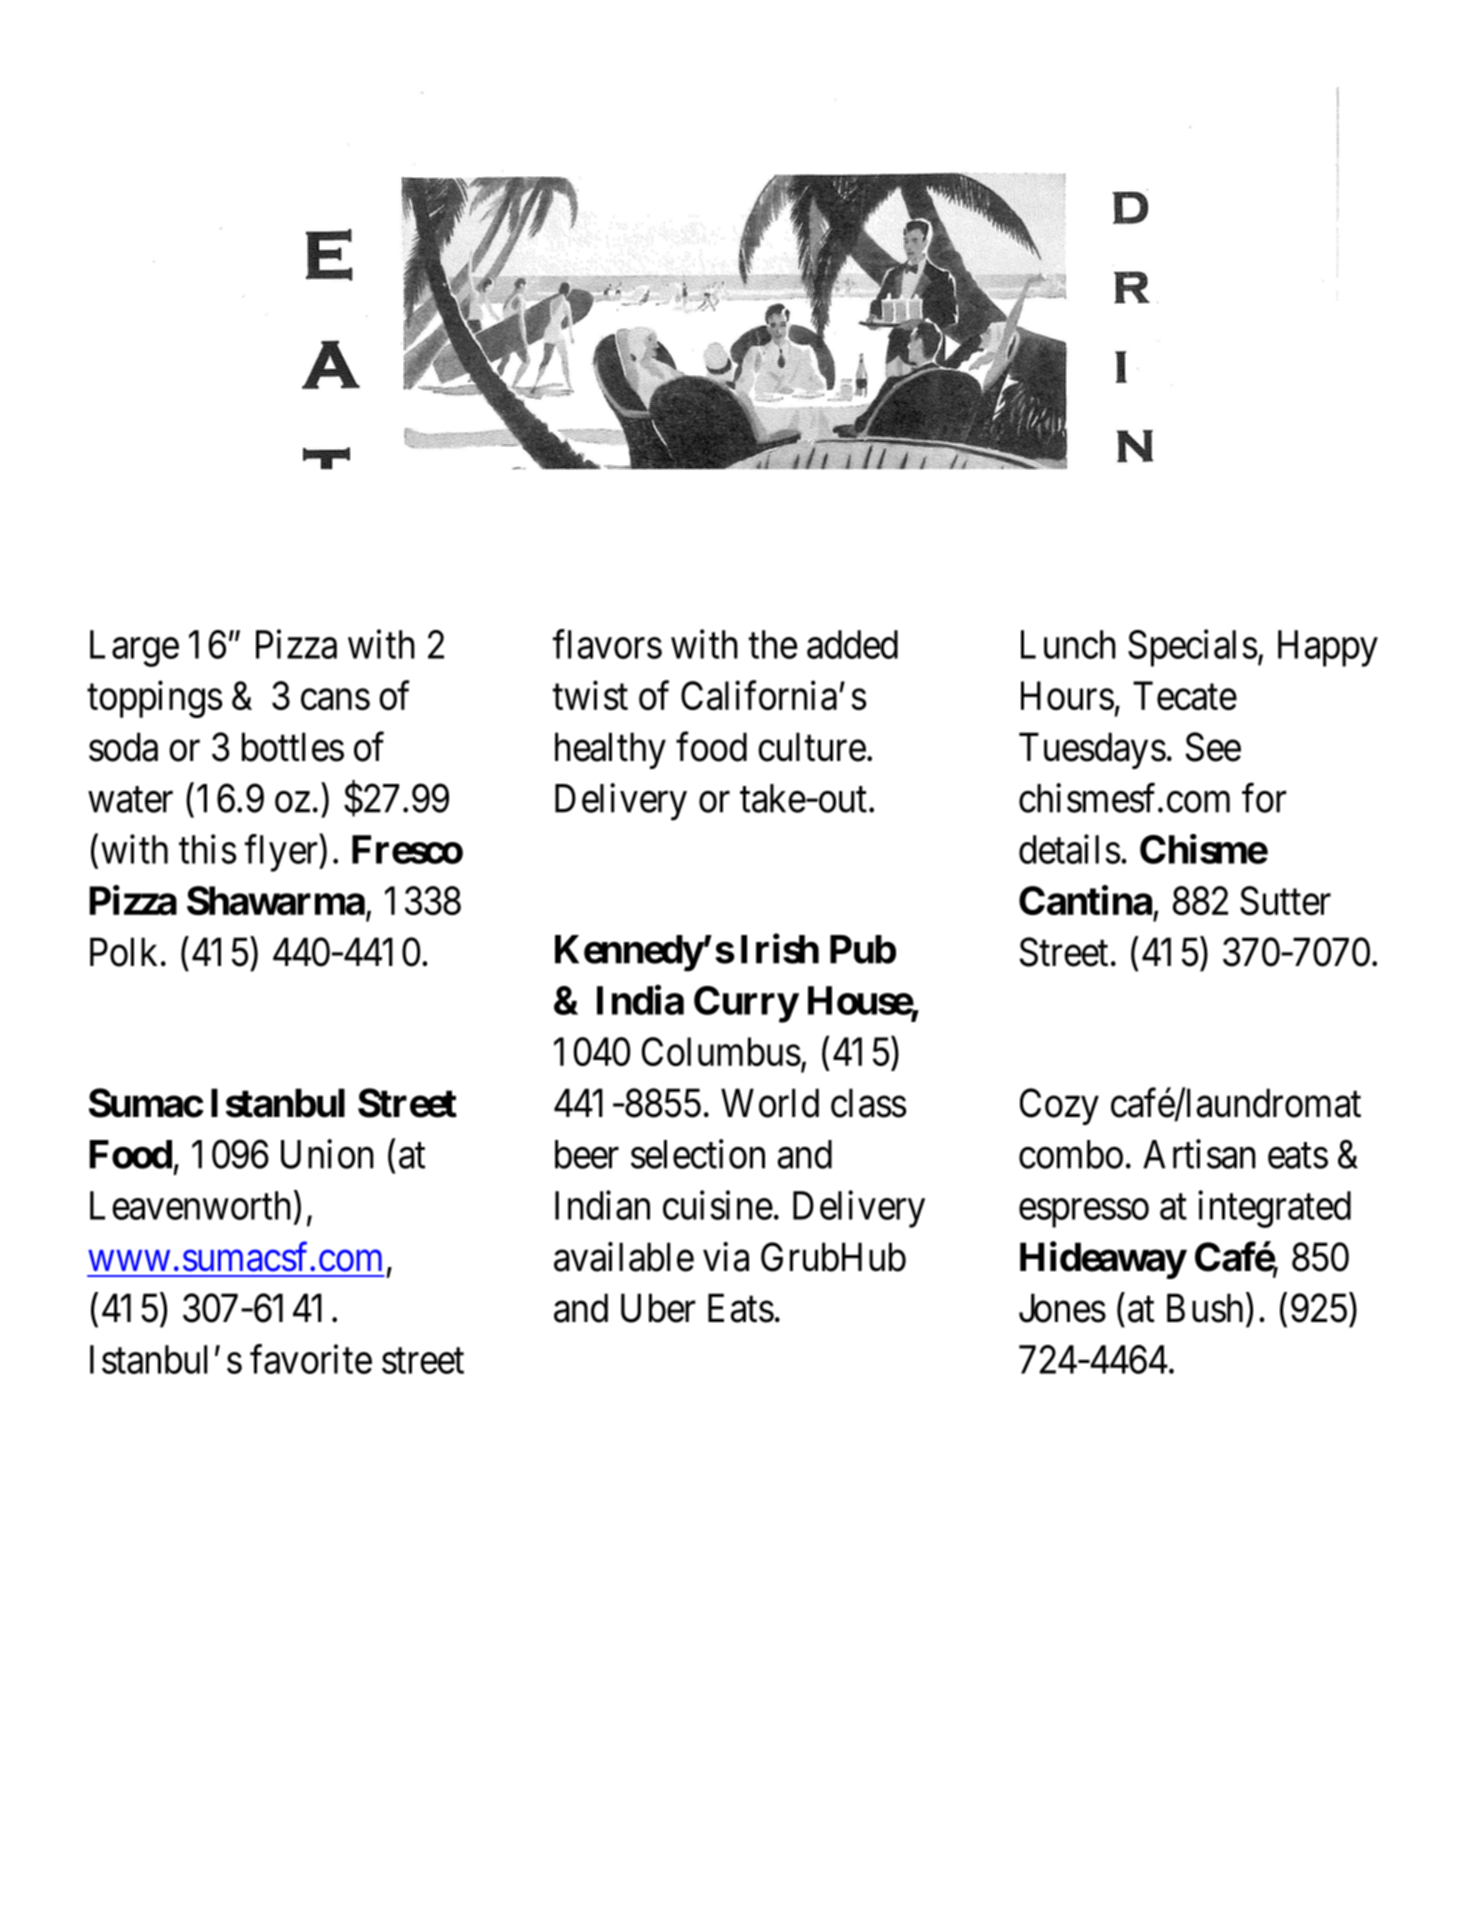 The height and width of the screenshot is (1919, 1483). What do you see at coordinates (123, 747) in the screenshot?
I see `soda` at bounding box center [123, 747].
